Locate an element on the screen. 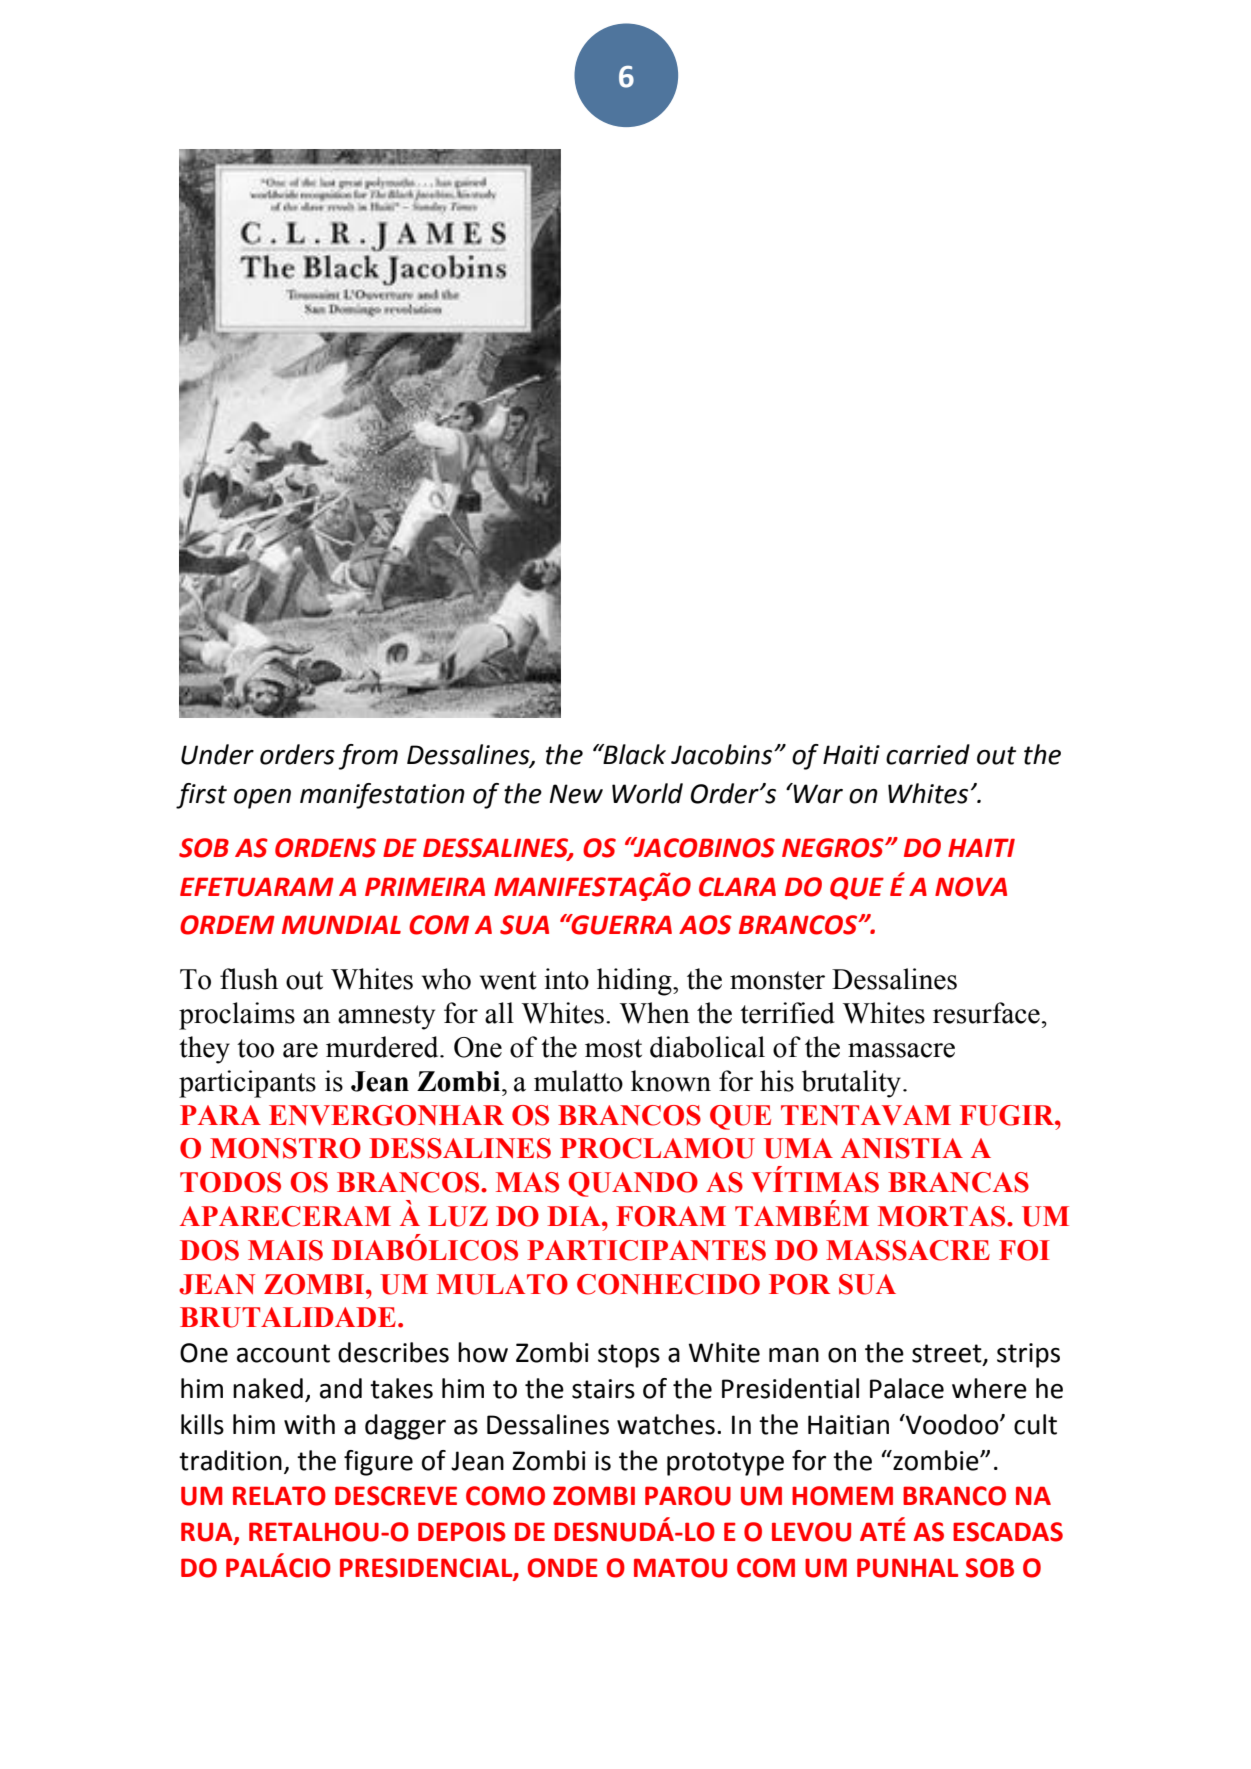 The height and width of the screenshot is (1769, 1251). QUANDO is located at coordinates (633, 1184).
